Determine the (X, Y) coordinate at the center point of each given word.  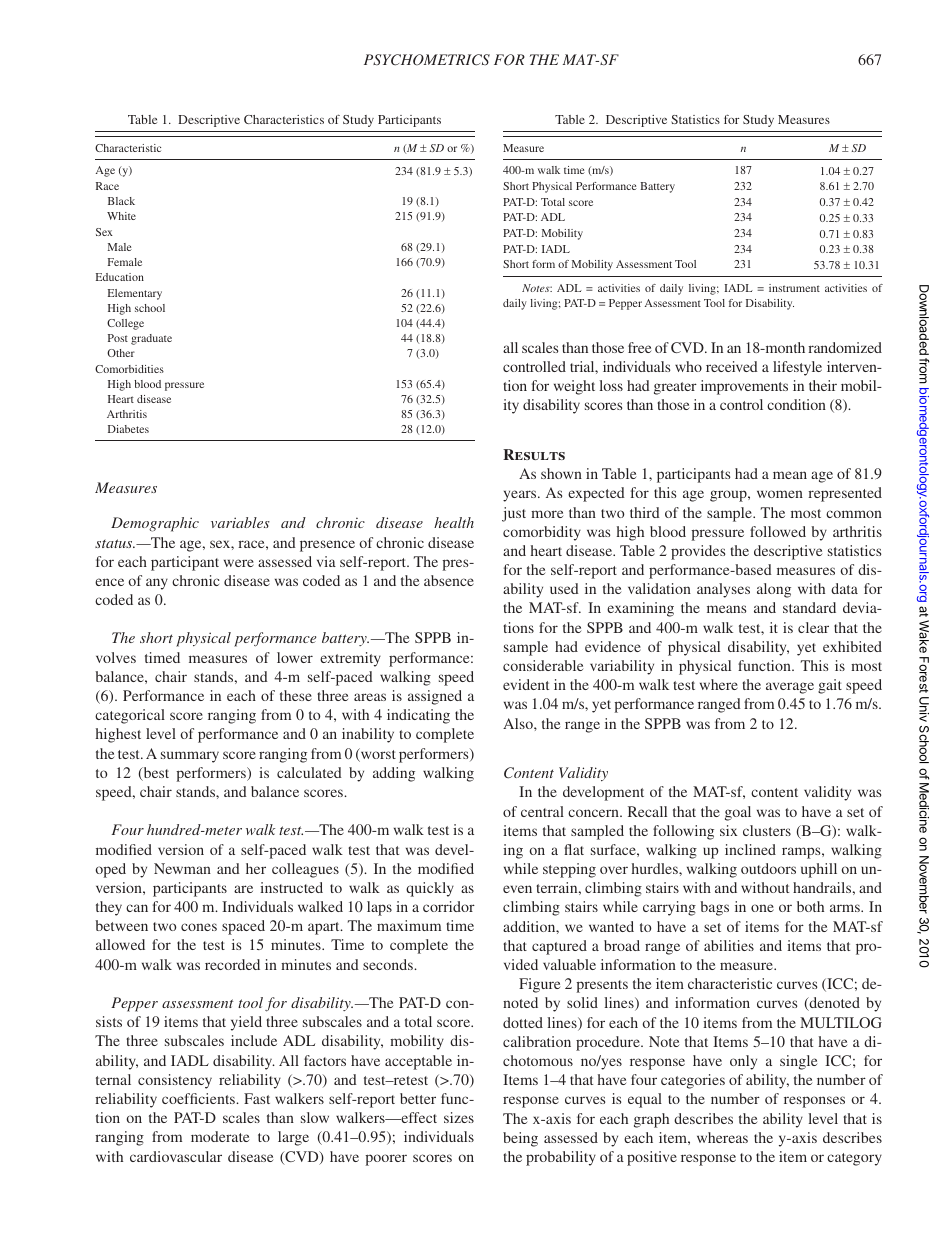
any (157, 584)
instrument (794, 288)
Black (121, 201)
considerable (543, 665)
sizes (459, 1117)
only (743, 1062)
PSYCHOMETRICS (427, 60)
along (774, 590)
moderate (220, 1136)
